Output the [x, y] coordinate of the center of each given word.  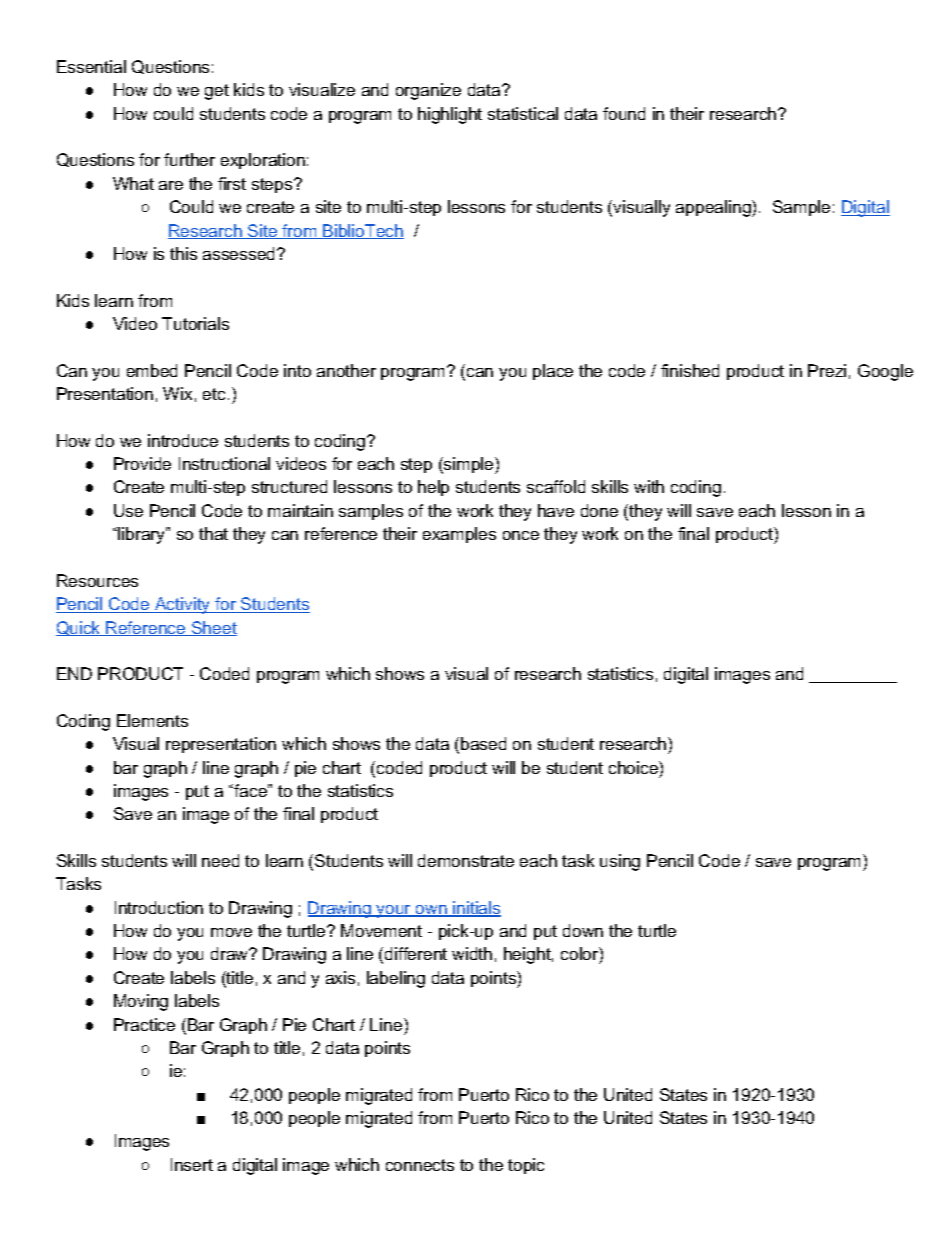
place [553, 372]
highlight [450, 115]
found [624, 113]
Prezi [827, 370]
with [649, 486]
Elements [152, 720]
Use [128, 510]
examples [459, 535]
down [583, 930]
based [483, 743]
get [217, 92]
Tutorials [195, 323]
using [620, 862]
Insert [192, 1164]
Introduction [159, 907]
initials [476, 909]
